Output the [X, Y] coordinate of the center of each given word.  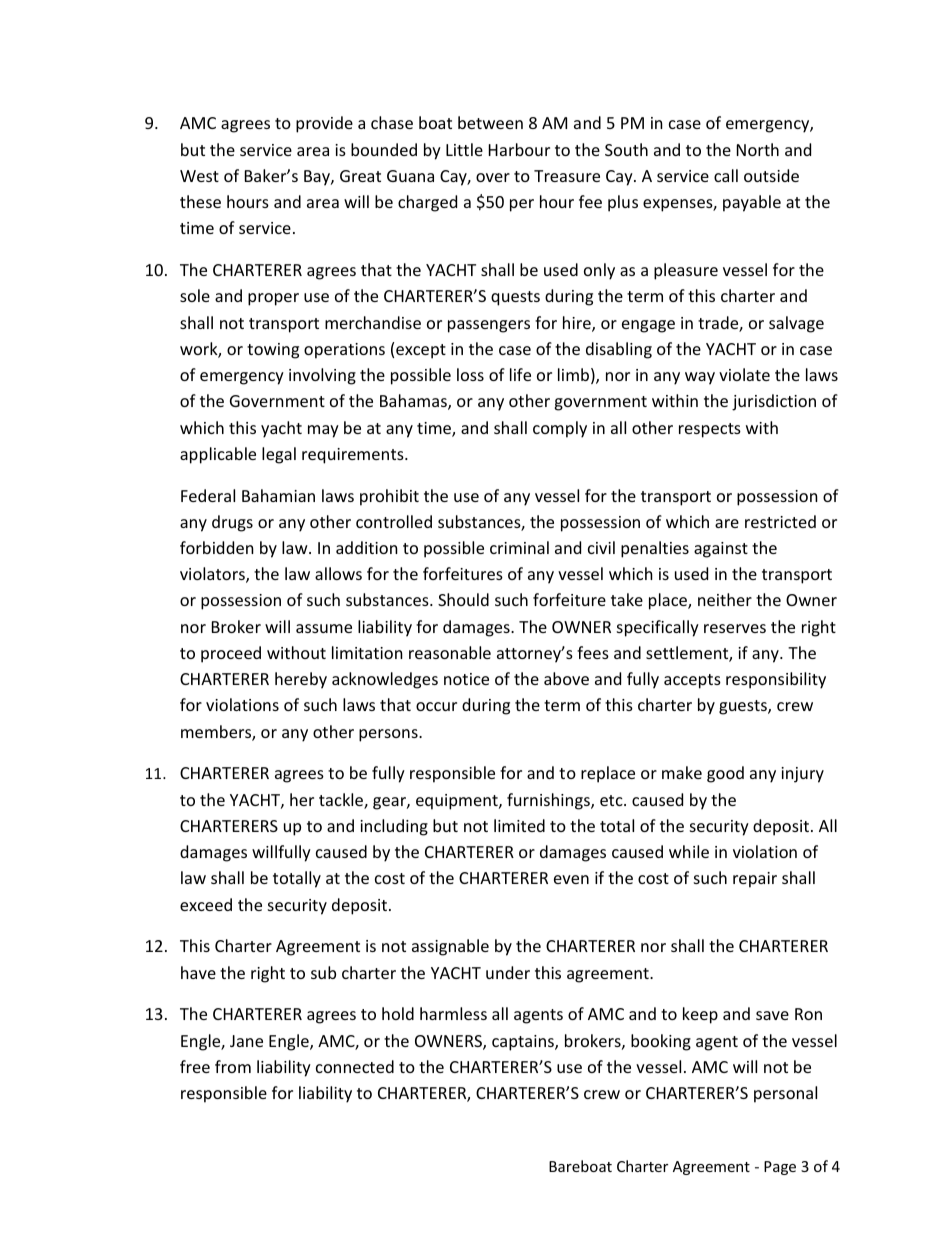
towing [273, 351]
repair [755, 880]
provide [324, 124]
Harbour [519, 149]
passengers [489, 326]
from [233, 1066]
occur [436, 706]
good [725, 774]
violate [744, 374]
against [721, 550]
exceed [206, 904]
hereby [301, 680]
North [758, 149]
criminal [519, 547]
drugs [232, 523]
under [508, 972]
